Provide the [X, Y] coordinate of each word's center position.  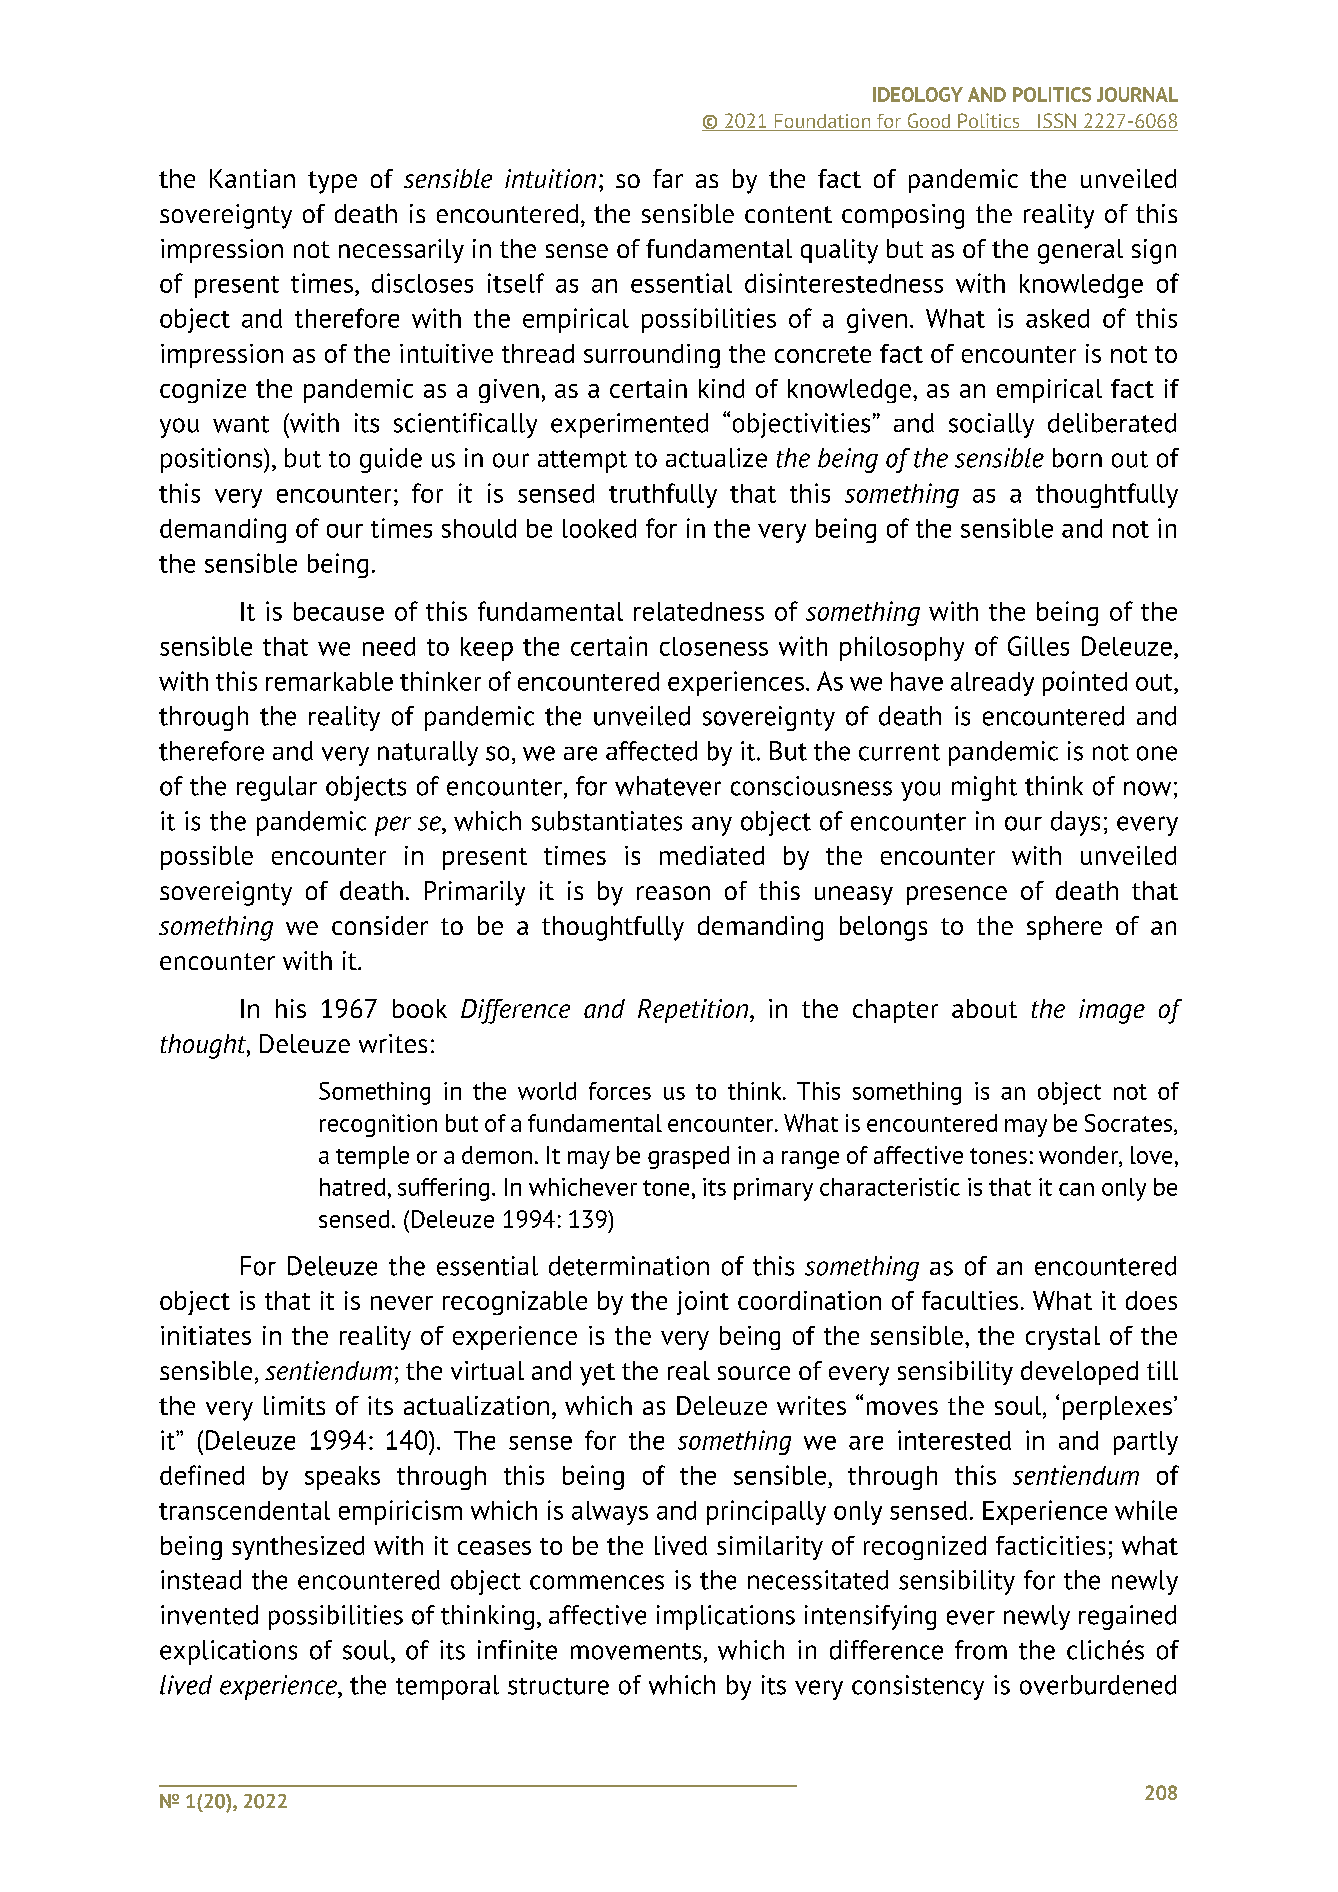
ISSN [1057, 122]
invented [209, 1615]
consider [380, 925]
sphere [1064, 928]
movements [636, 1651]
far [668, 178]
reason [673, 893]
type [332, 182]
